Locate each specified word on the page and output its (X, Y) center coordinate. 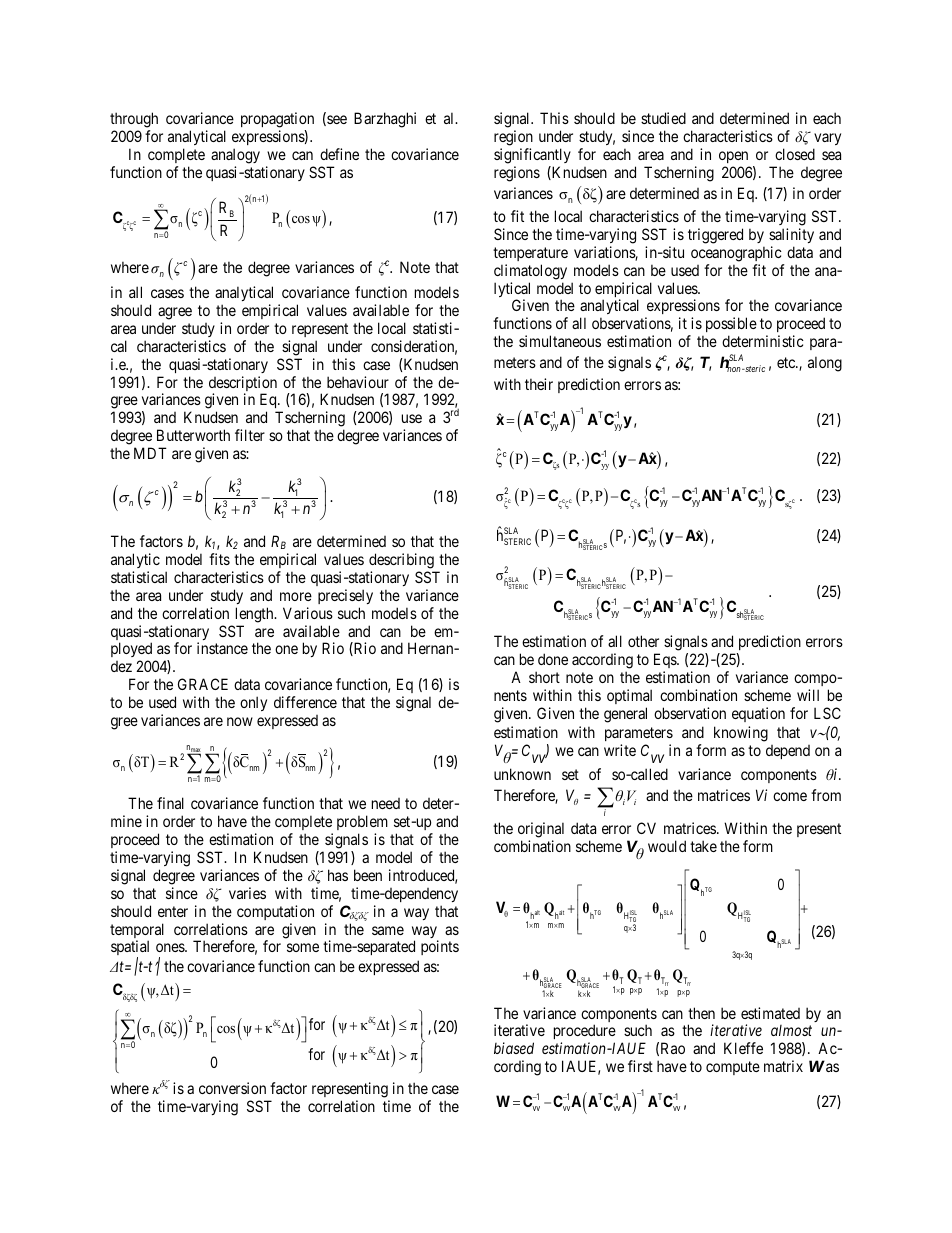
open (733, 157)
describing (401, 561)
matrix (783, 1066)
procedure (585, 1033)
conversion (232, 1088)
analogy (235, 156)
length (256, 615)
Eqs (666, 660)
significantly (532, 156)
